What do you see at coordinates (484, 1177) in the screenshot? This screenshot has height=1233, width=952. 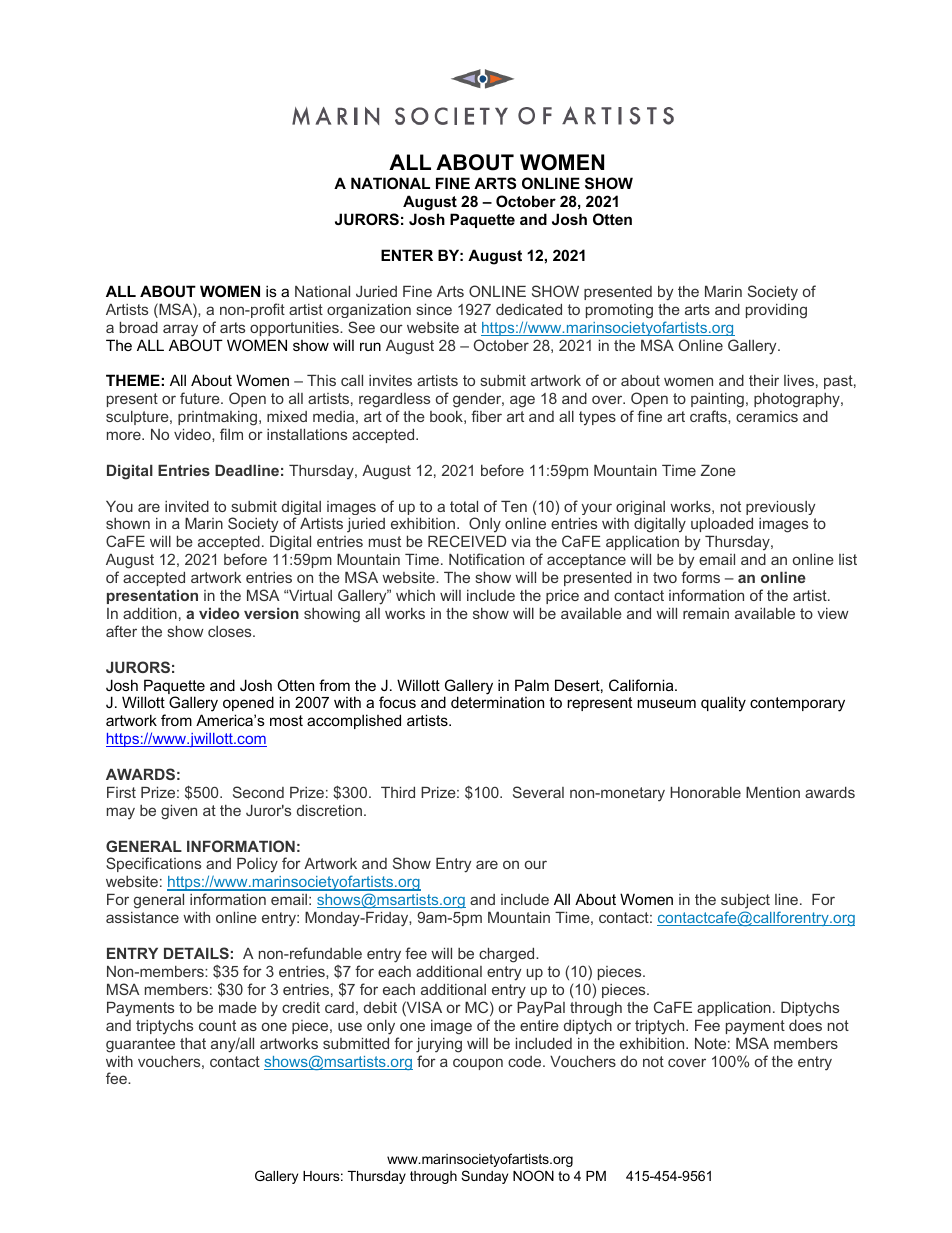 I see `Sunday` at bounding box center [484, 1177].
